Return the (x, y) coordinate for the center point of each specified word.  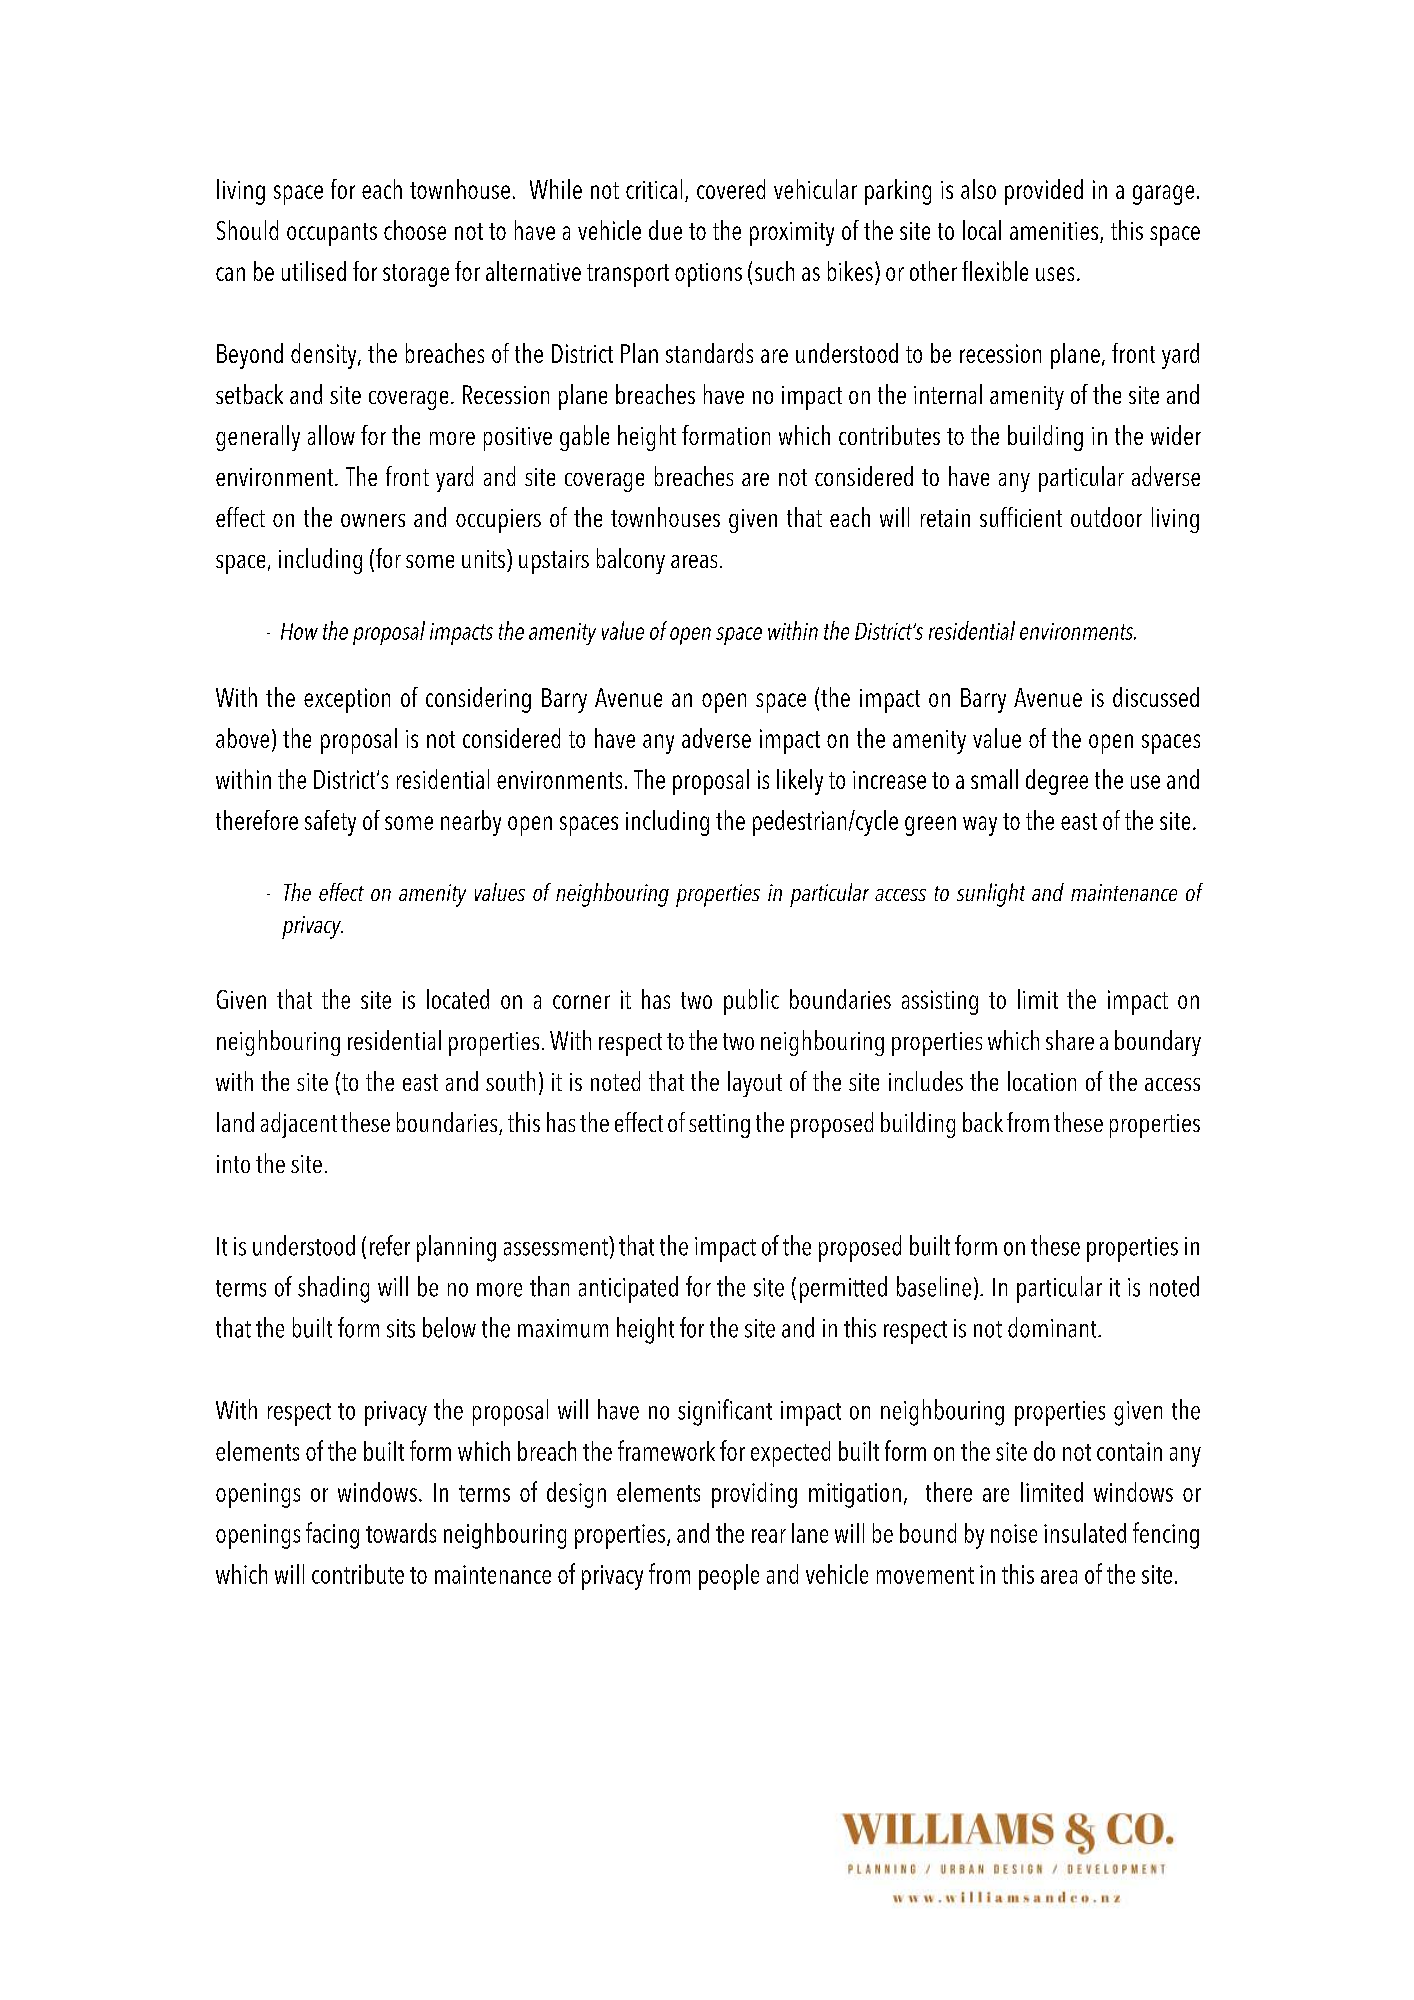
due (665, 230)
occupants (332, 234)
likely (800, 782)
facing (332, 1535)
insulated (1085, 1533)
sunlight (991, 895)
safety (330, 823)
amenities (1055, 232)
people (729, 1577)
